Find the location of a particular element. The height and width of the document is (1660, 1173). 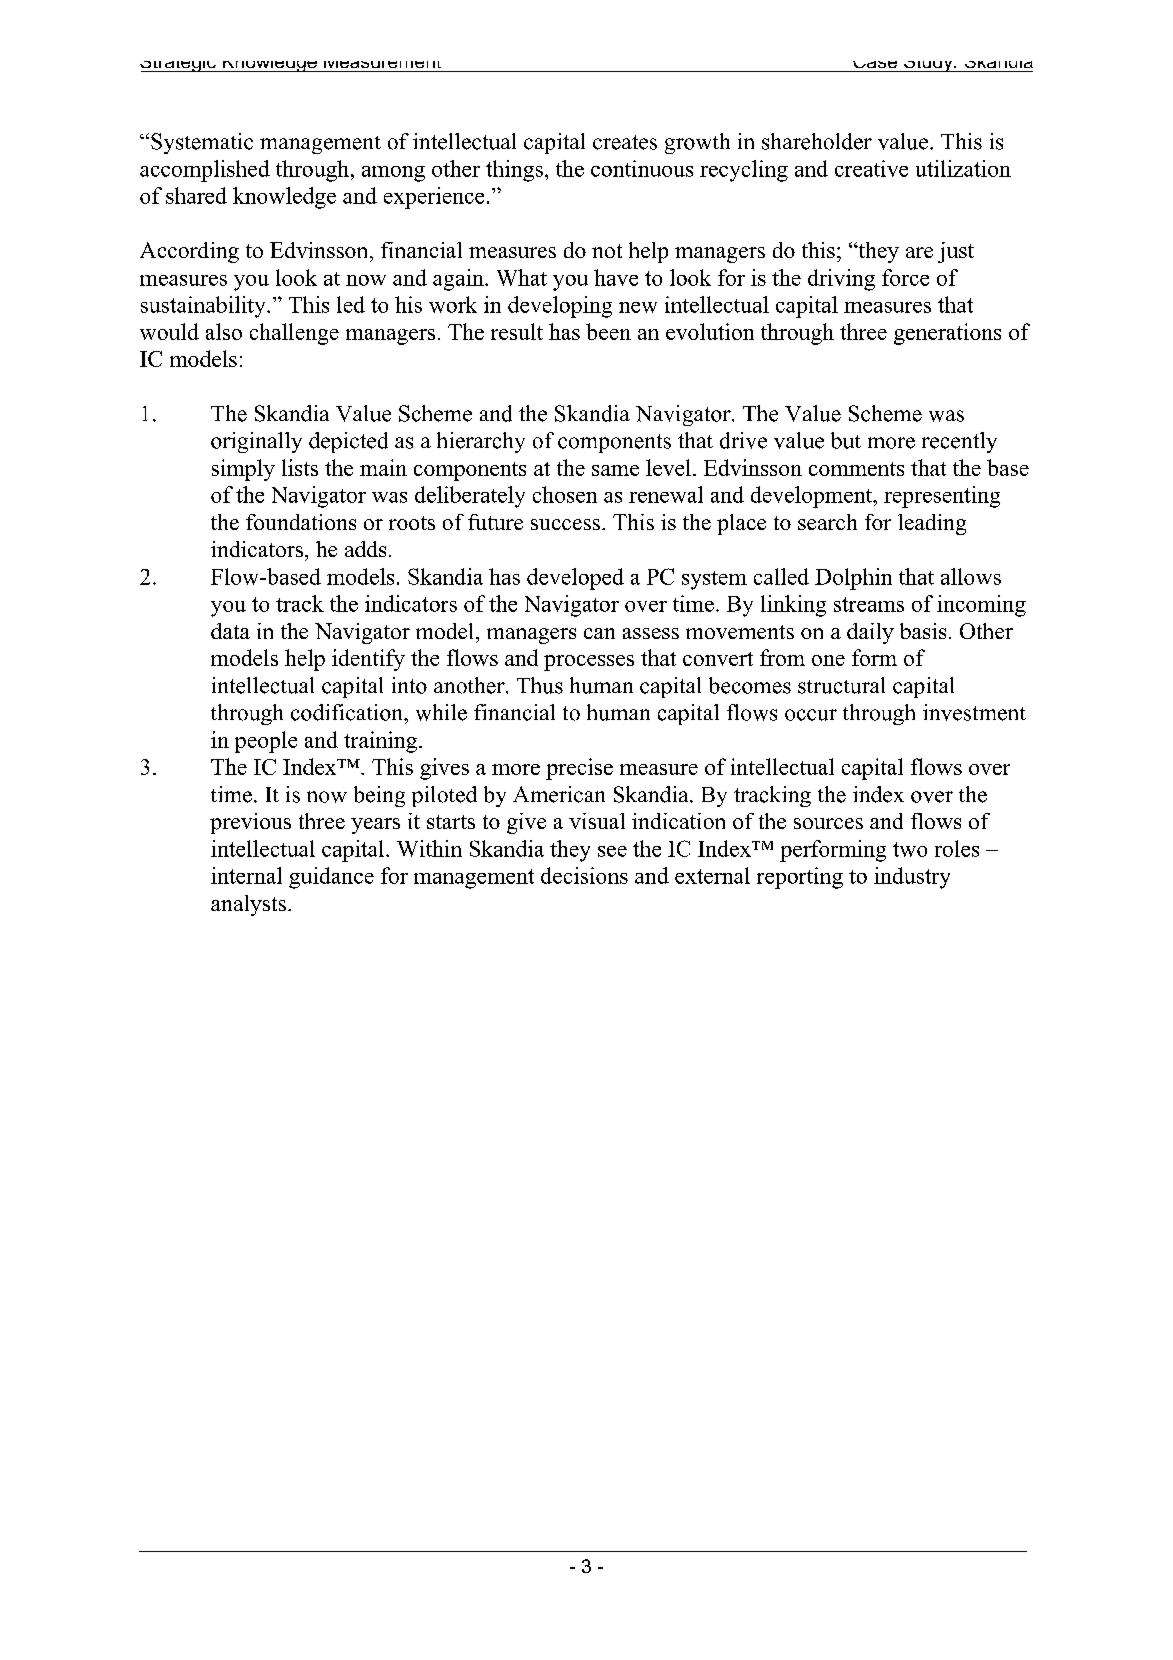

developed is located at coordinates (575, 579).
